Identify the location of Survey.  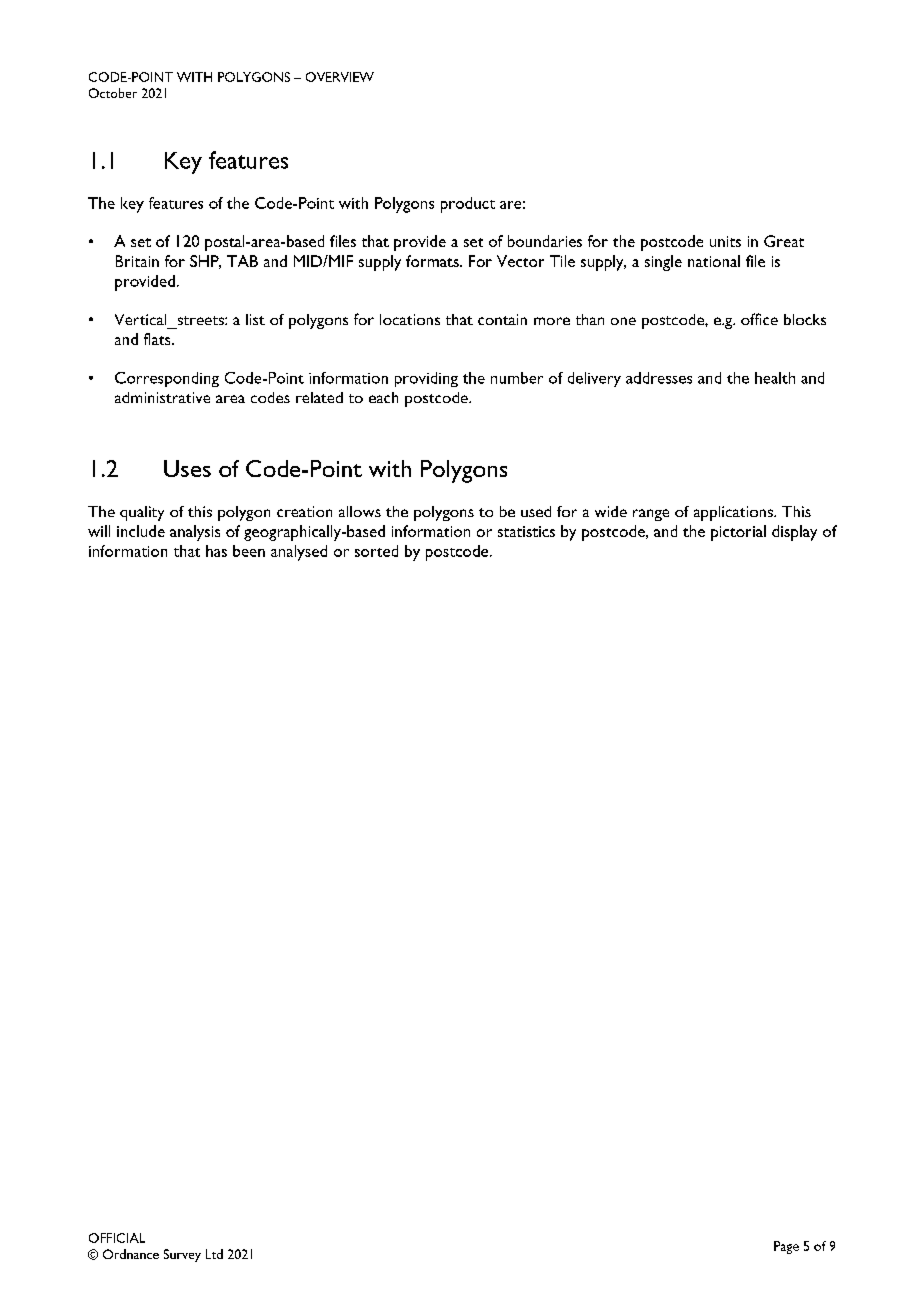
(182, 1255).
